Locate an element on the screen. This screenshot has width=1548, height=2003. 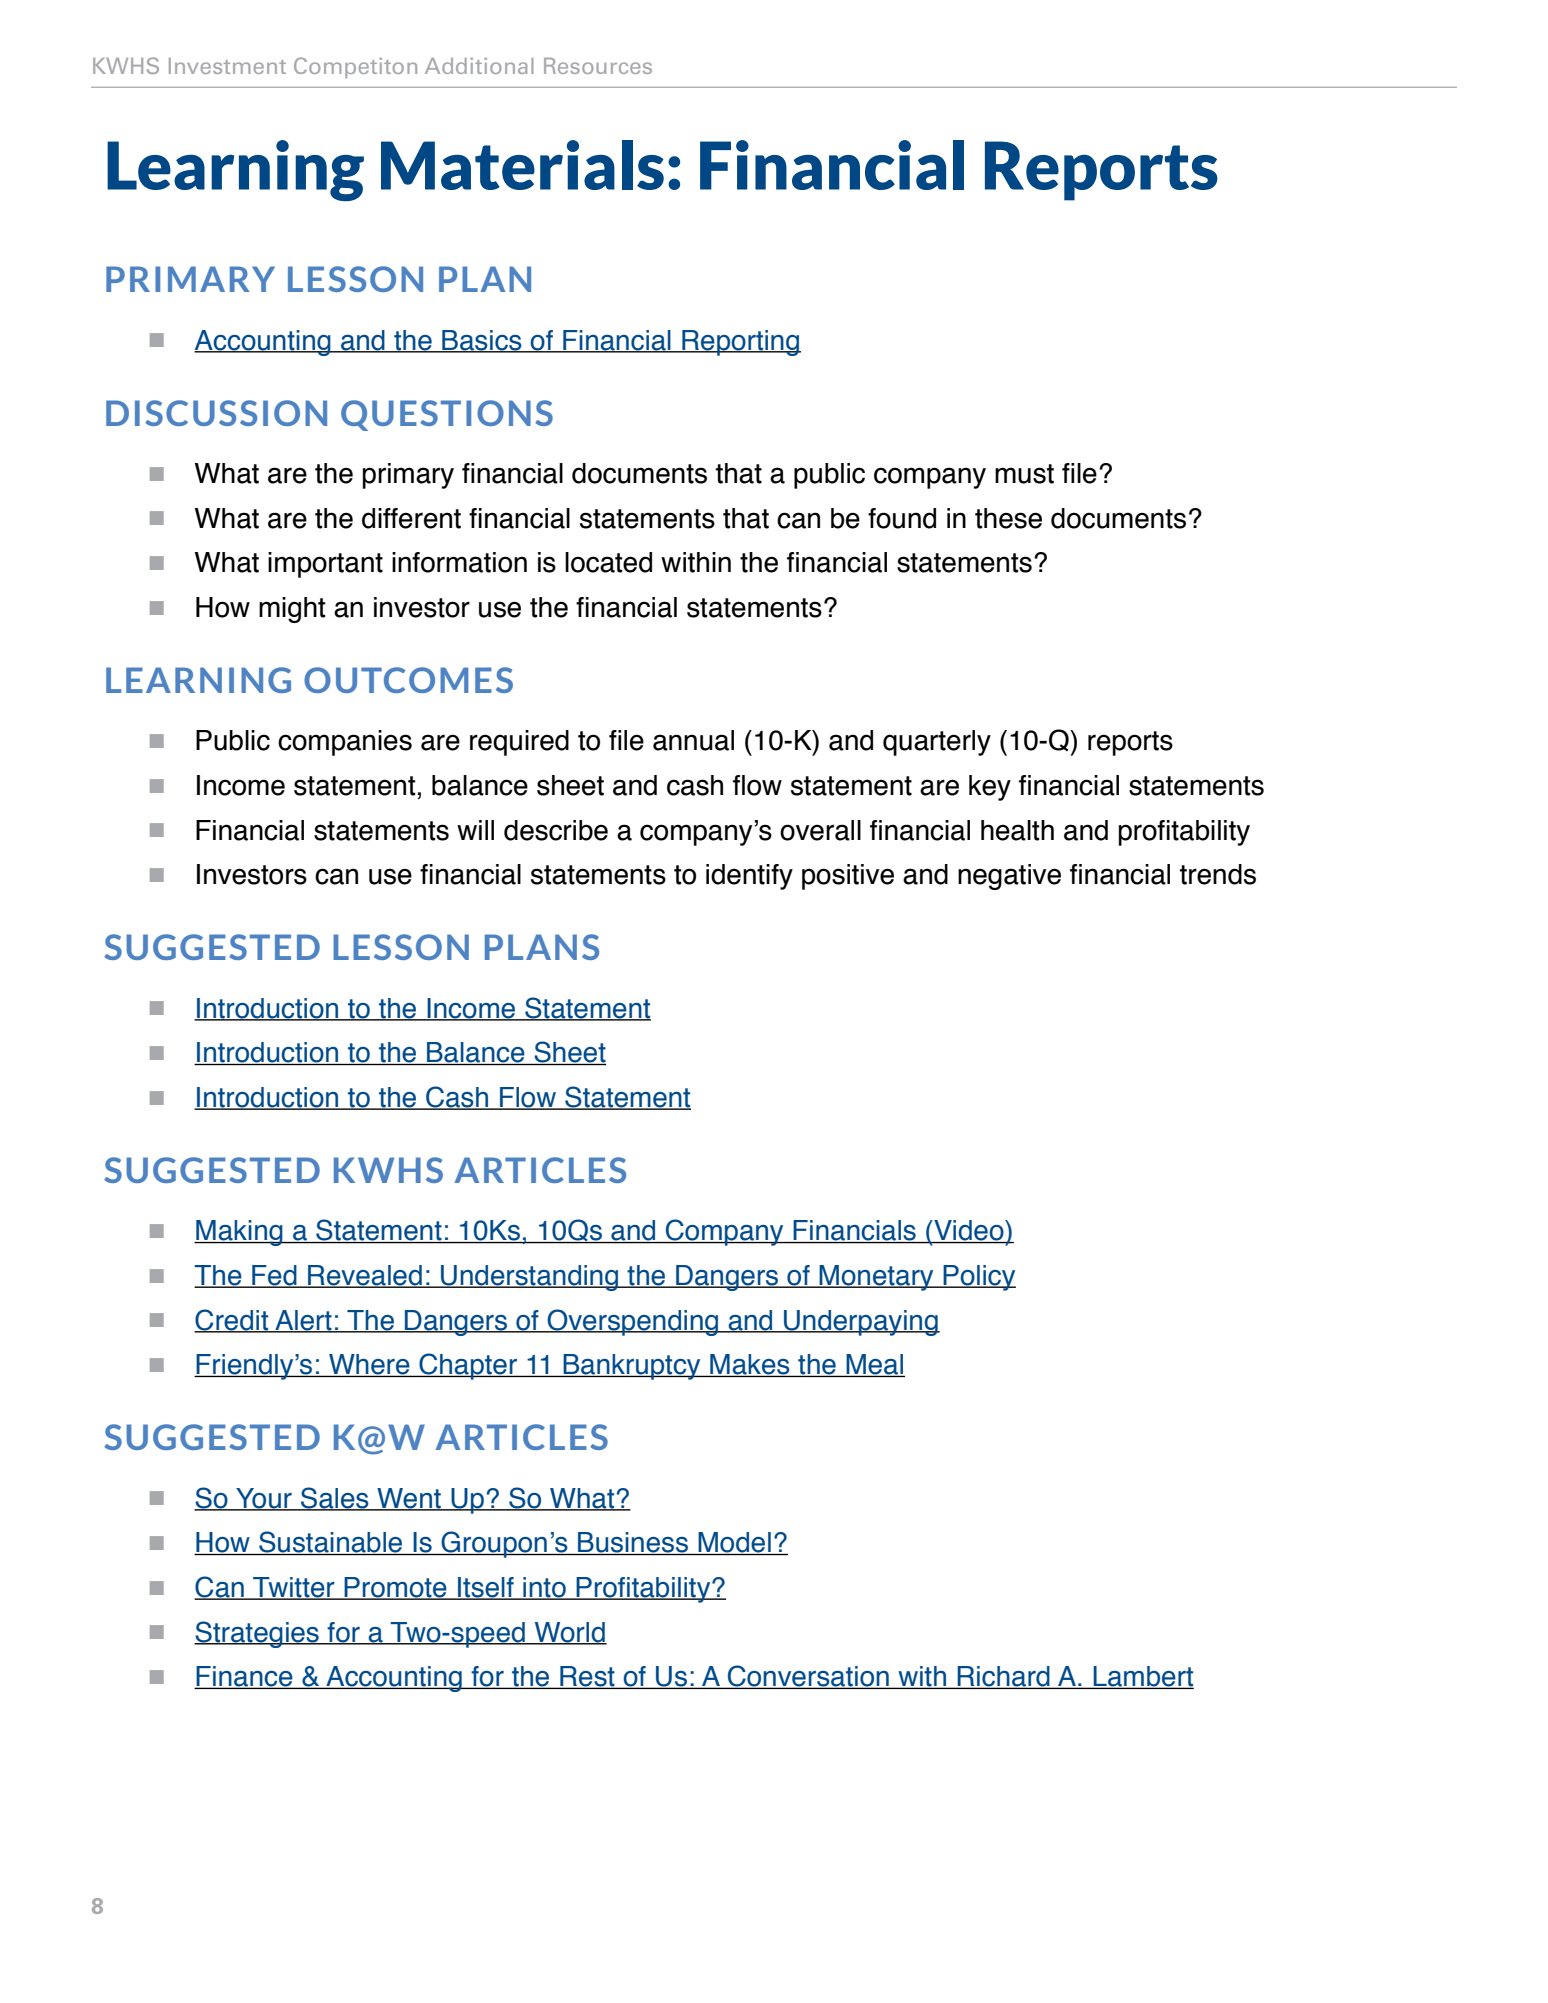
must is located at coordinates (1024, 474).
